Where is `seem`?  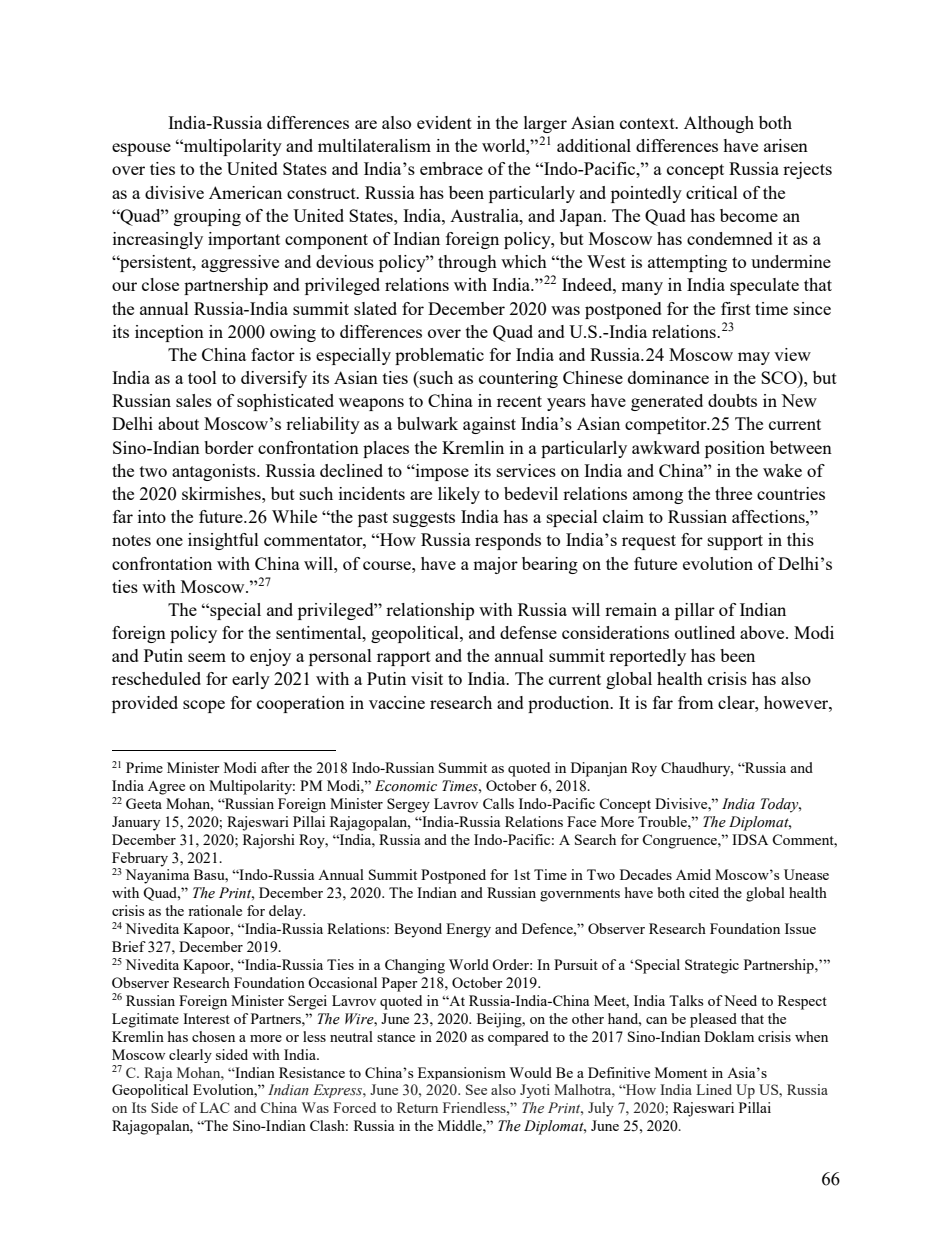 seem is located at coordinates (207, 657).
